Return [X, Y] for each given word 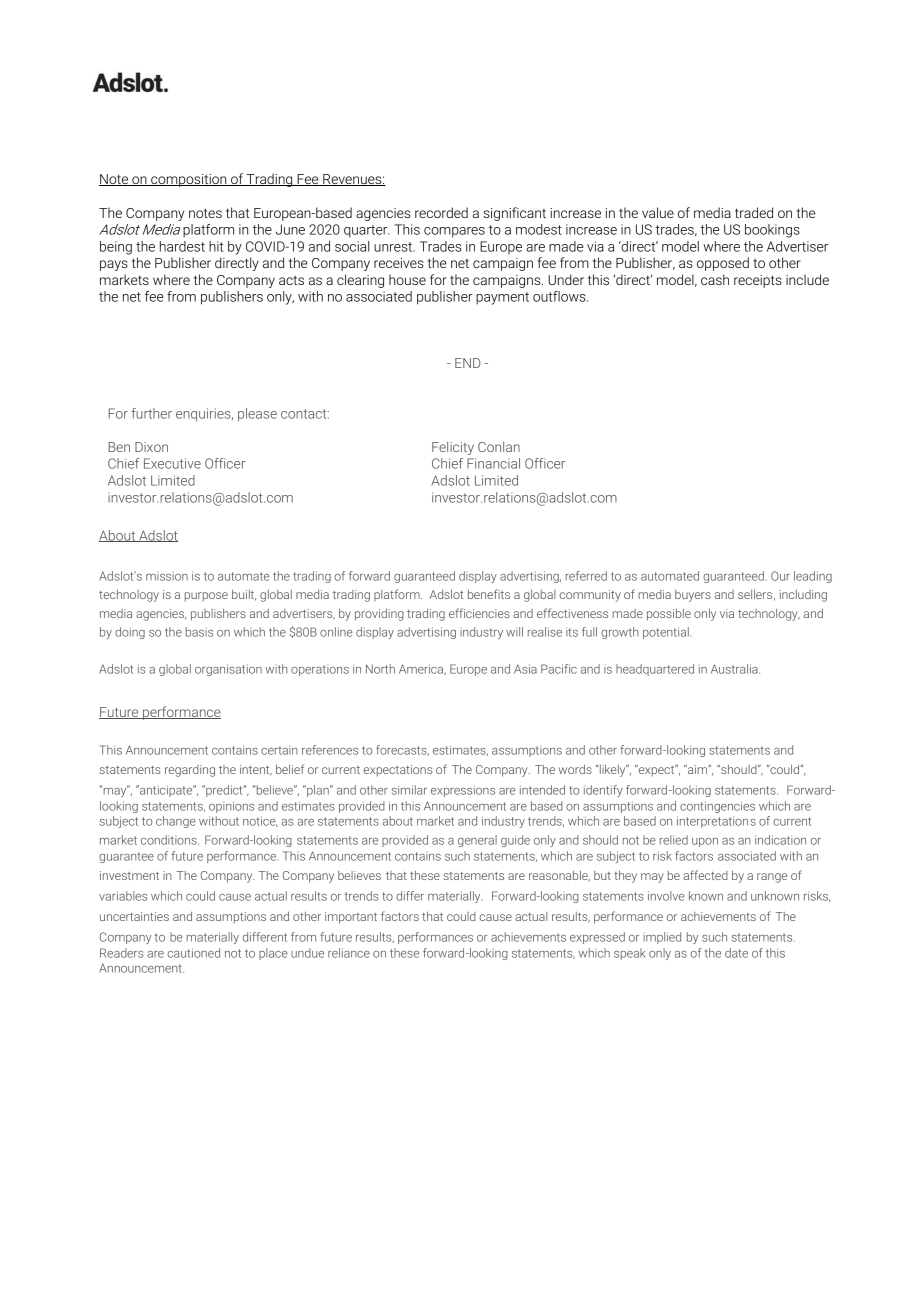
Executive [172, 463]
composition [189, 180]
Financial [493, 463]
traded [754, 212]
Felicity [453, 448]
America [422, 669]
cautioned [193, 953]
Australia [735, 669]
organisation [228, 670]
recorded [441, 212]
